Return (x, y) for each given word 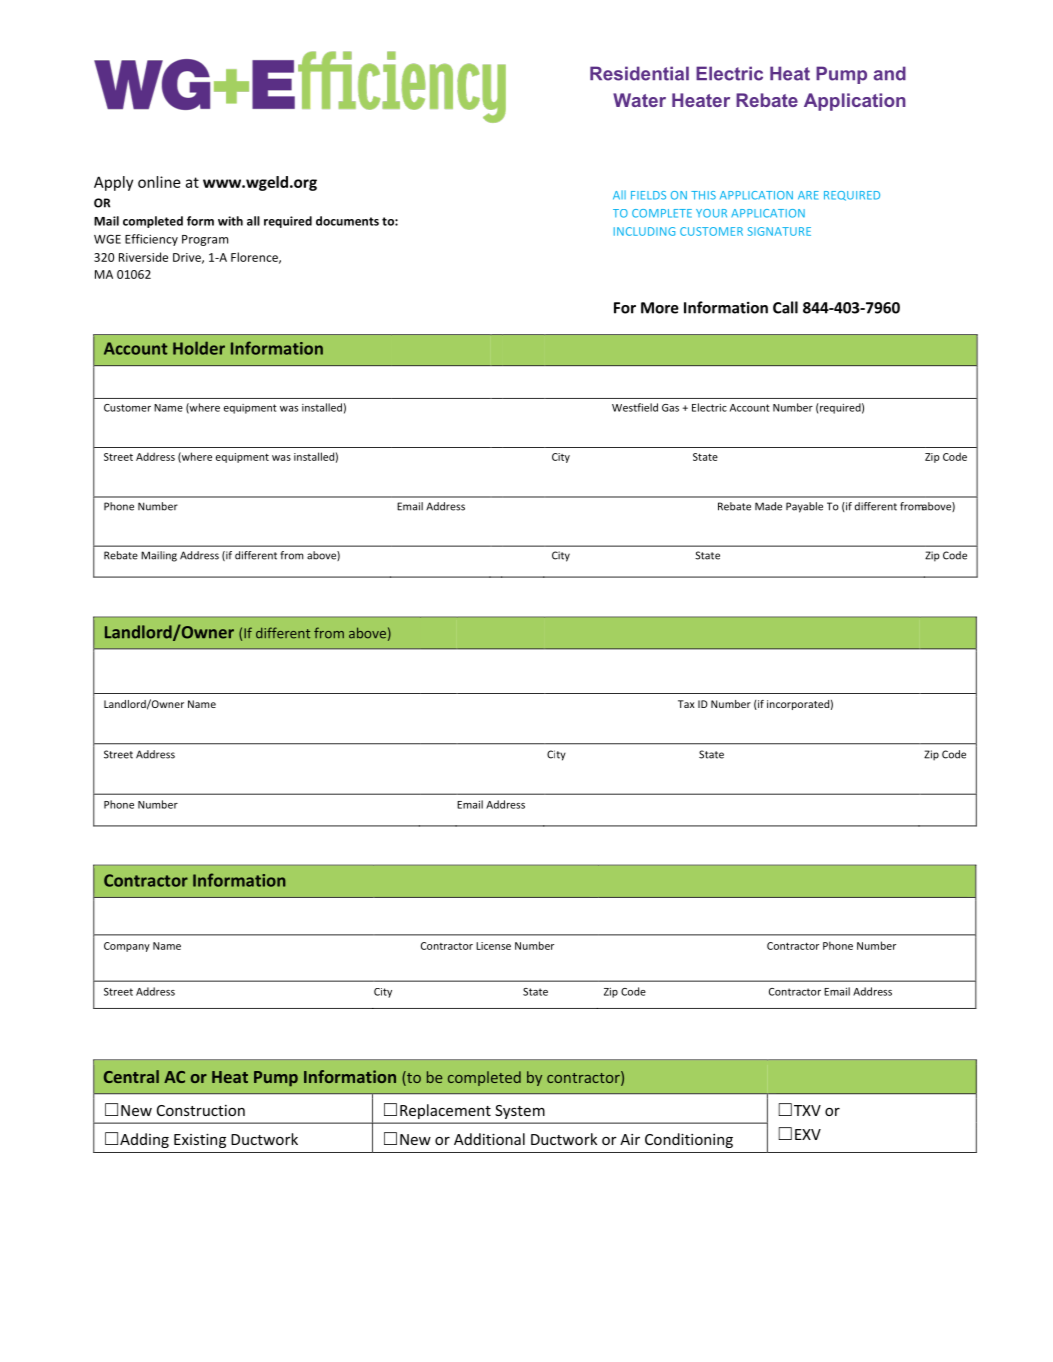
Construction (201, 1110)
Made (768, 506)
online (159, 182)
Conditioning (689, 1140)
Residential (639, 73)
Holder (199, 348)
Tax (686, 704)
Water (639, 100)
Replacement (445, 1111)
